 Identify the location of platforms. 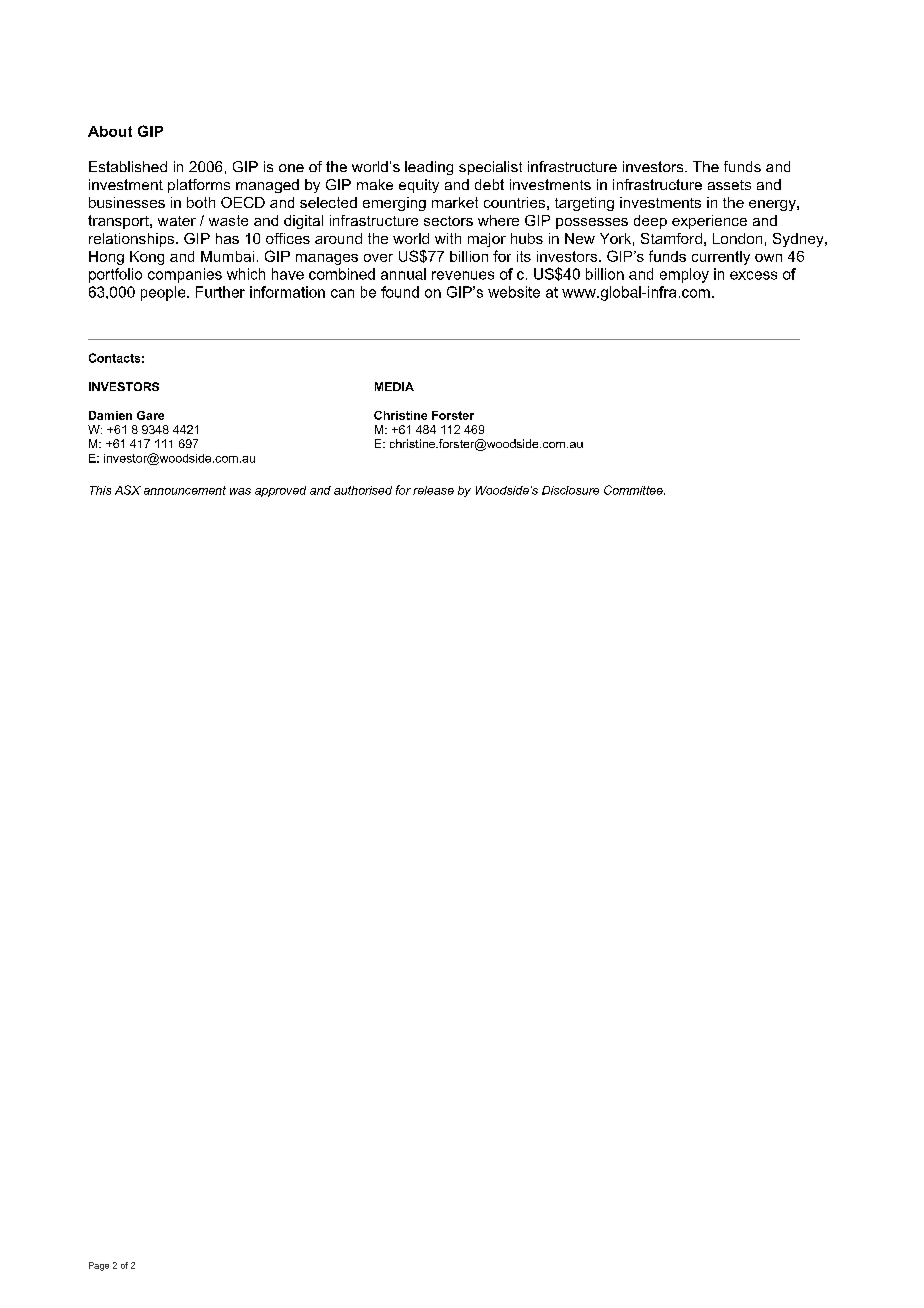
(199, 186).
